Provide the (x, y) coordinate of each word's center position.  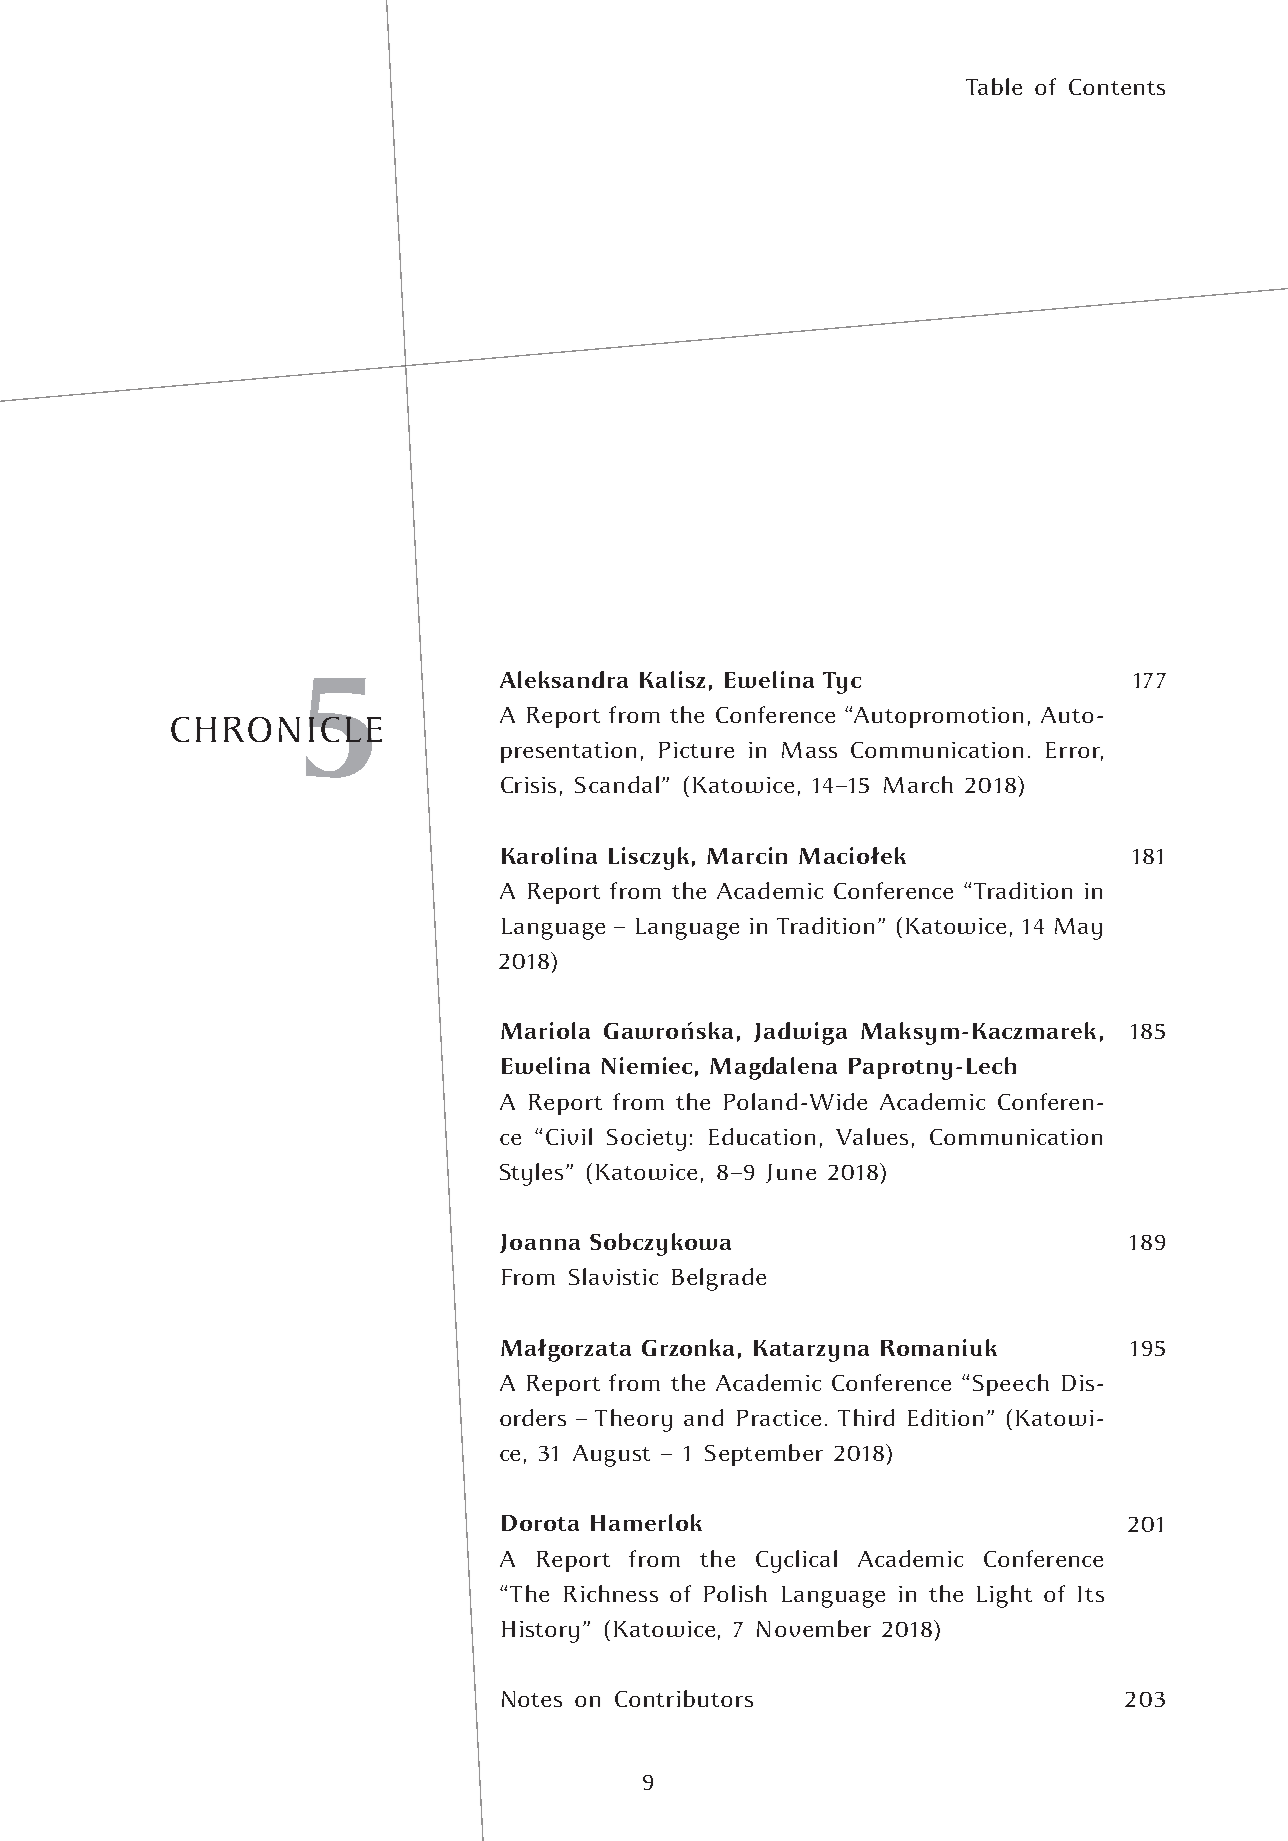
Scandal (617, 784)
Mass (809, 750)
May (1078, 929)
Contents (1117, 87)
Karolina (549, 855)
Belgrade (719, 1279)
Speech (1011, 1385)
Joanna (540, 1243)
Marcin (747, 855)
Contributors (684, 1698)
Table (994, 86)
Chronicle (276, 729)
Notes (532, 1699)
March (918, 784)
